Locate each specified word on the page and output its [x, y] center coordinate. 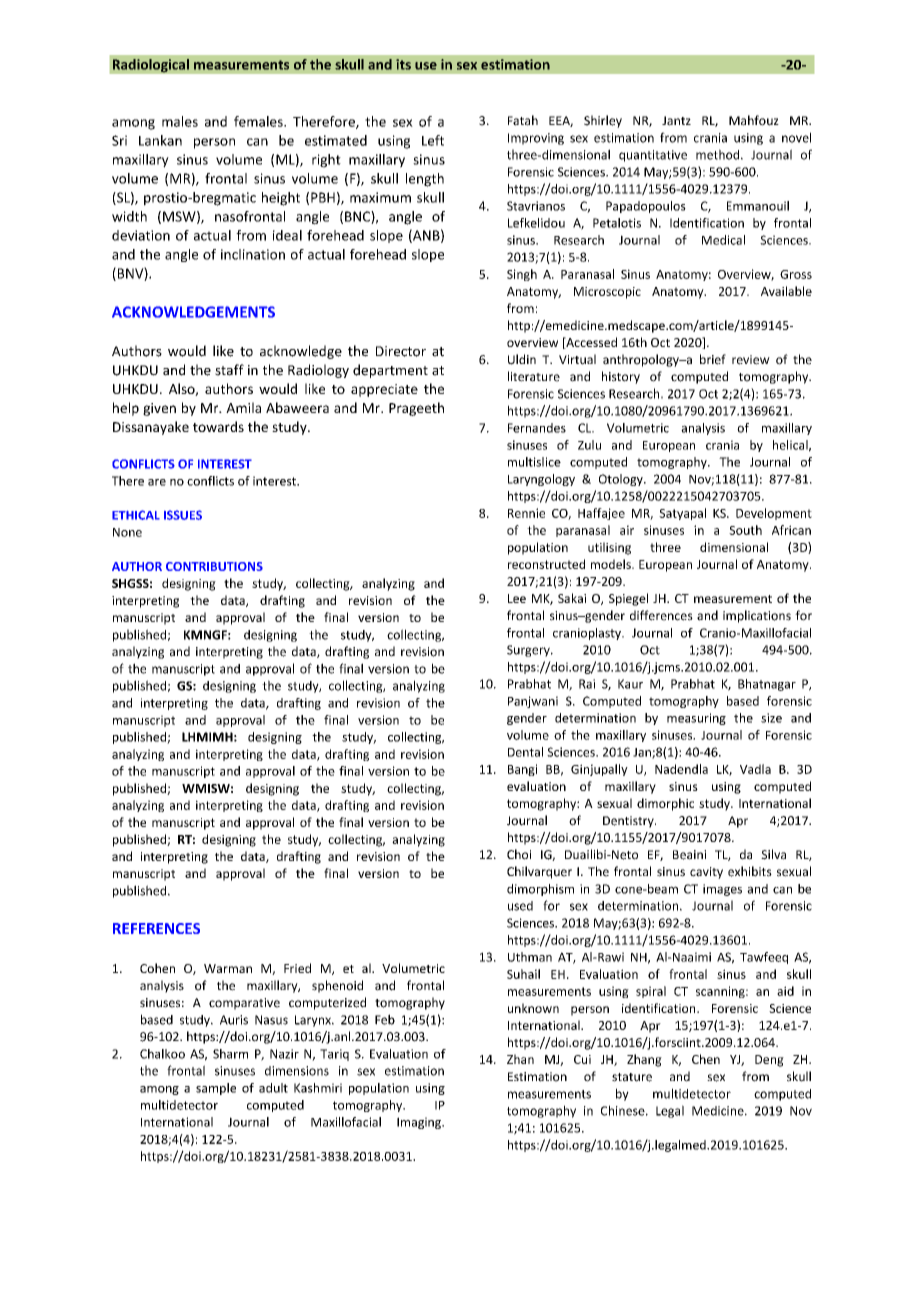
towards [218, 426]
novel [796, 137]
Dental [525, 752]
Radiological [151, 66]
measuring [696, 719]
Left [433, 140]
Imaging [420, 1123]
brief [713, 359]
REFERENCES [156, 928]
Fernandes [537, 428]
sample [216, 1089]
